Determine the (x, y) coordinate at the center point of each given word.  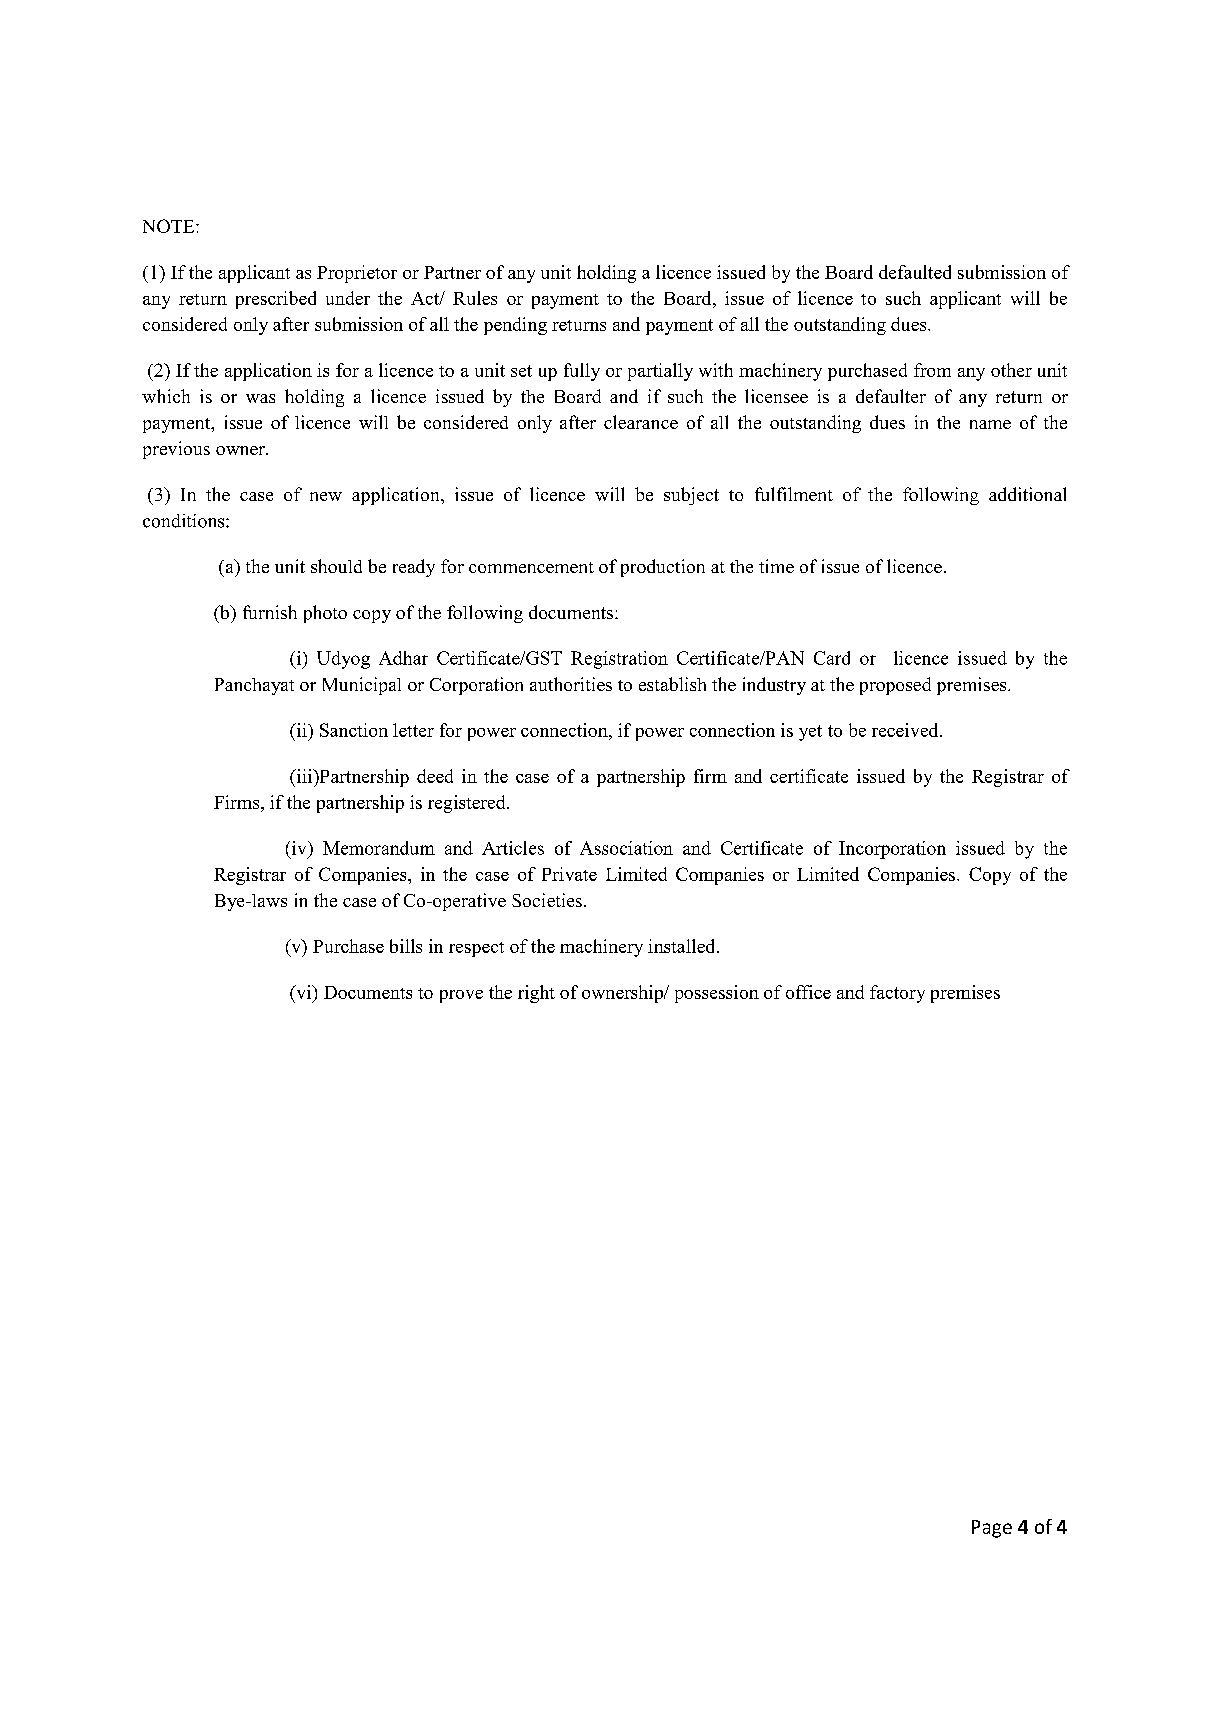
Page (992, 1529)
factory (897, 994)
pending (515, 326)
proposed (895, 686)
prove (461, 996)
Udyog (343, 660)
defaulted (915, 272)
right (536, 994)
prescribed (276, 300)
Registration (619, 660)
